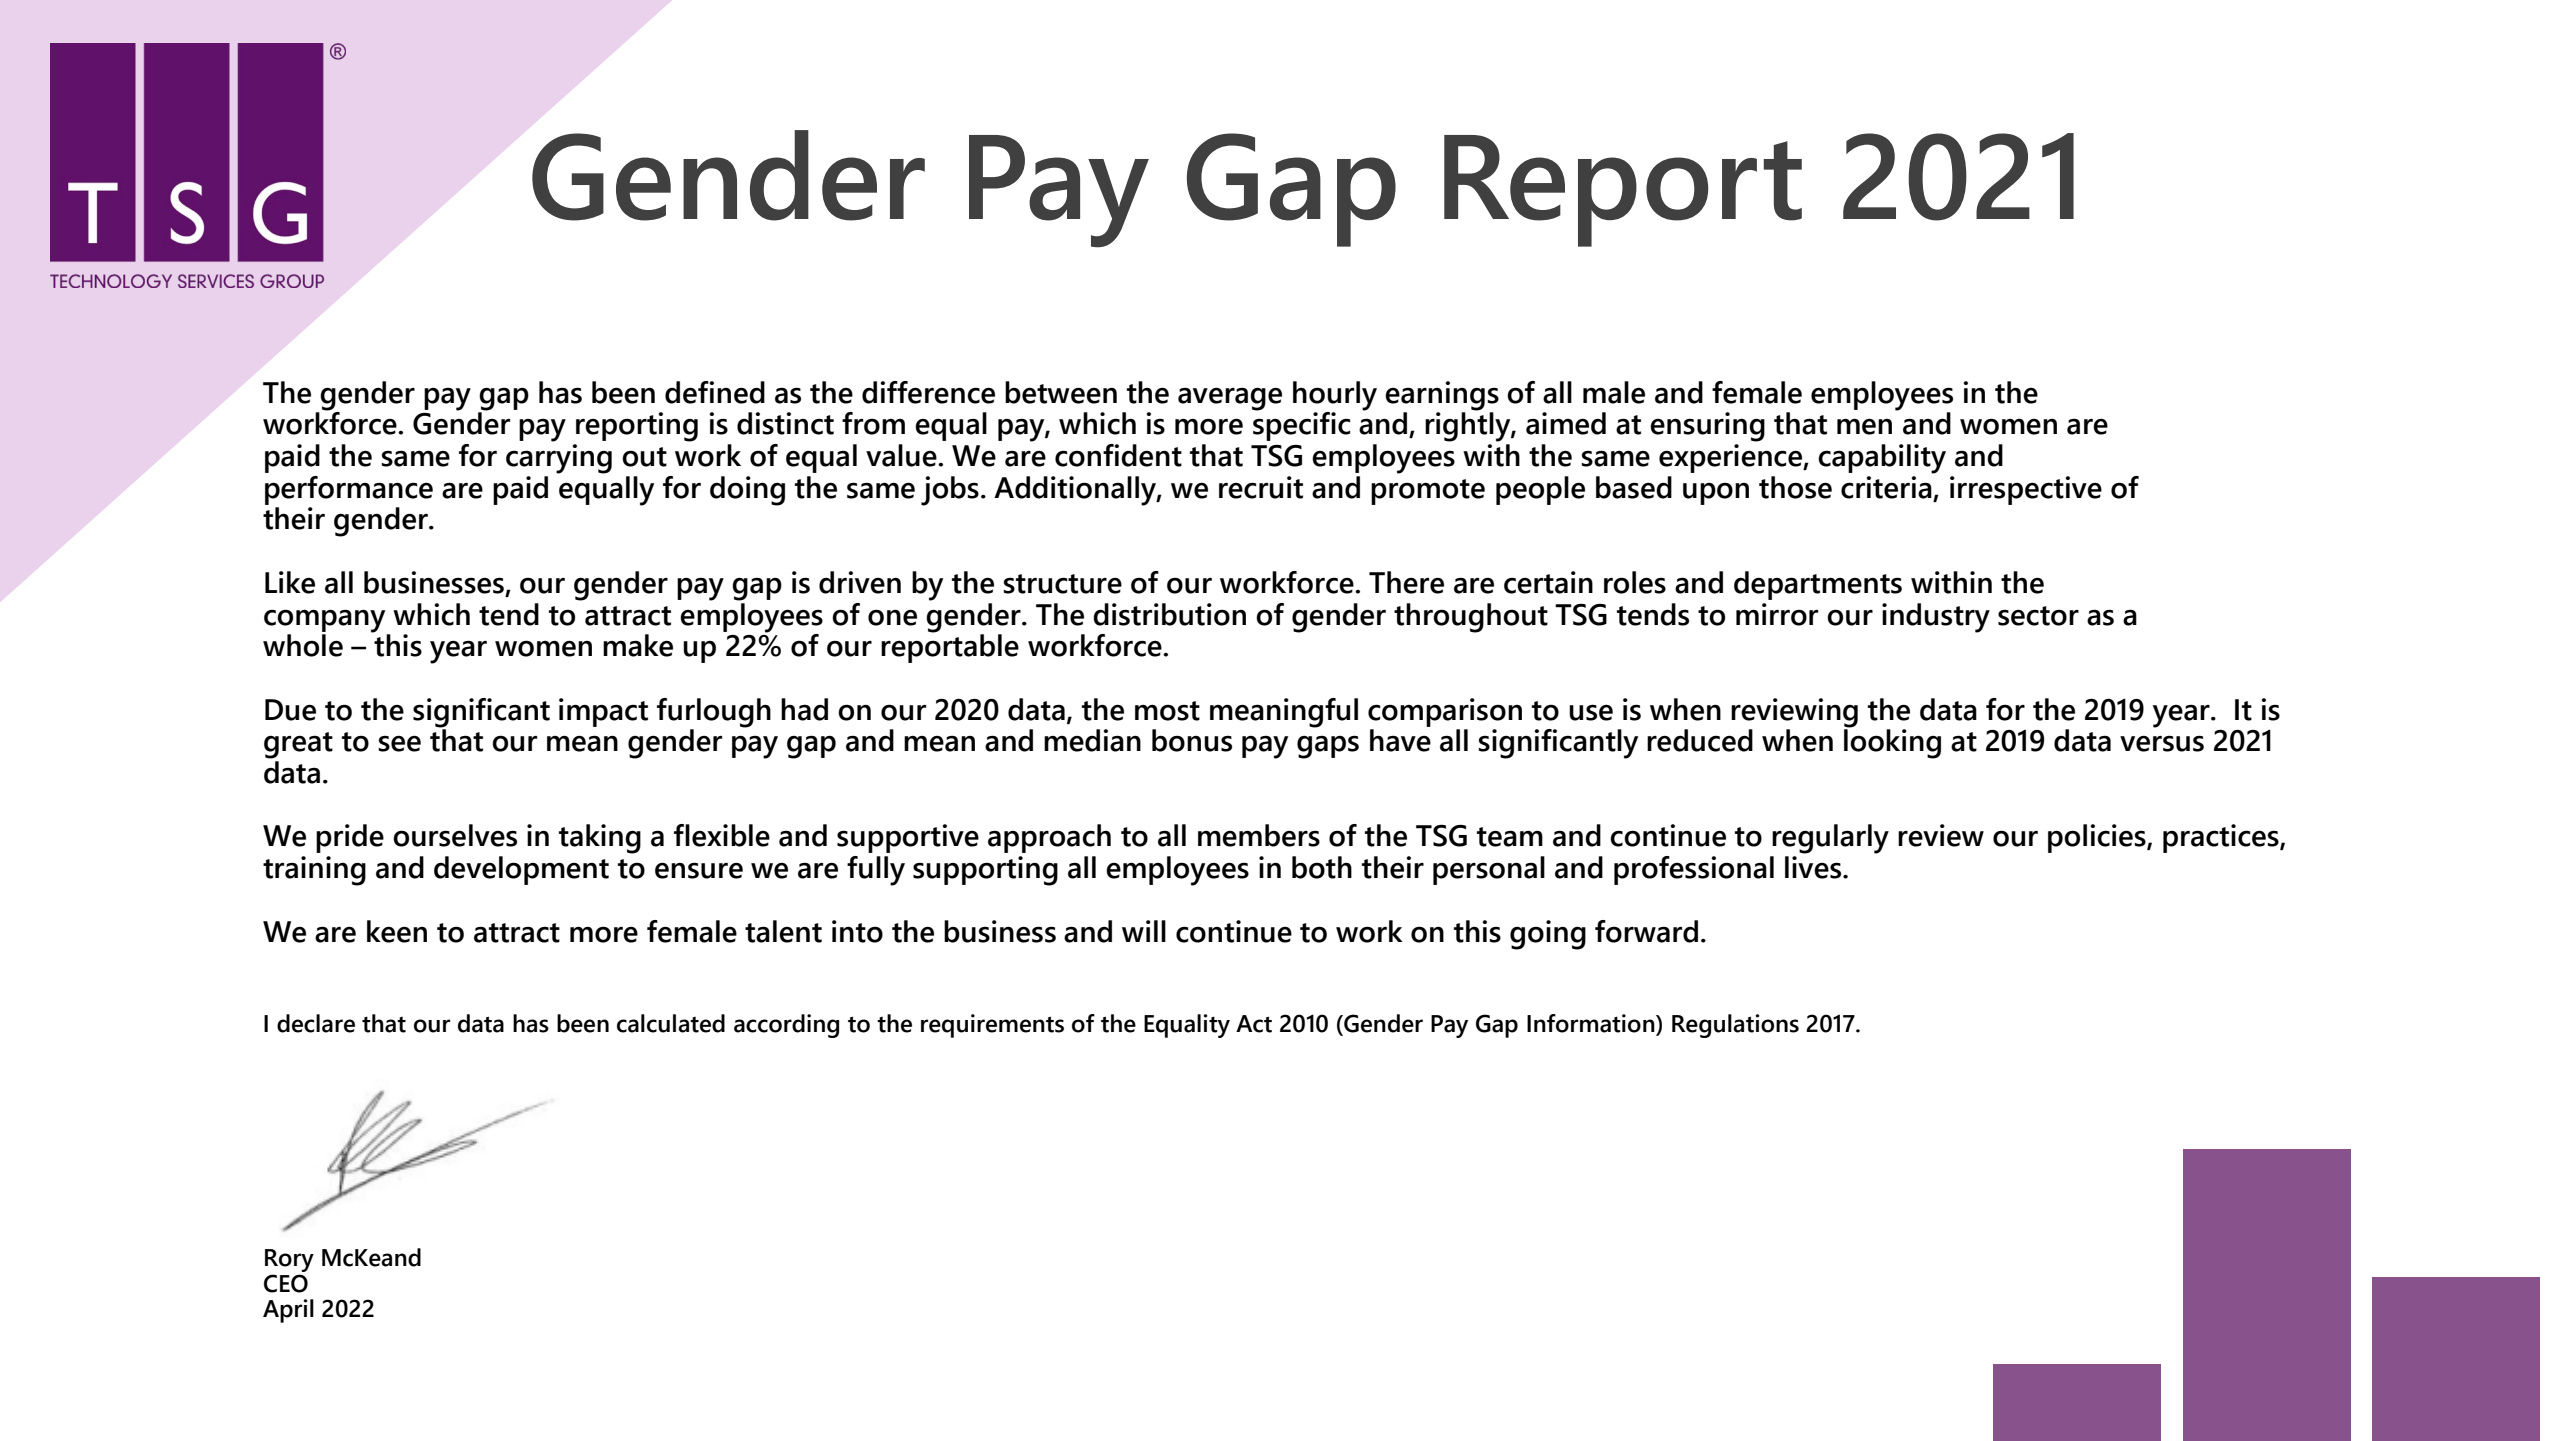  I want to click on Regulations, so click(1735, 1026).
